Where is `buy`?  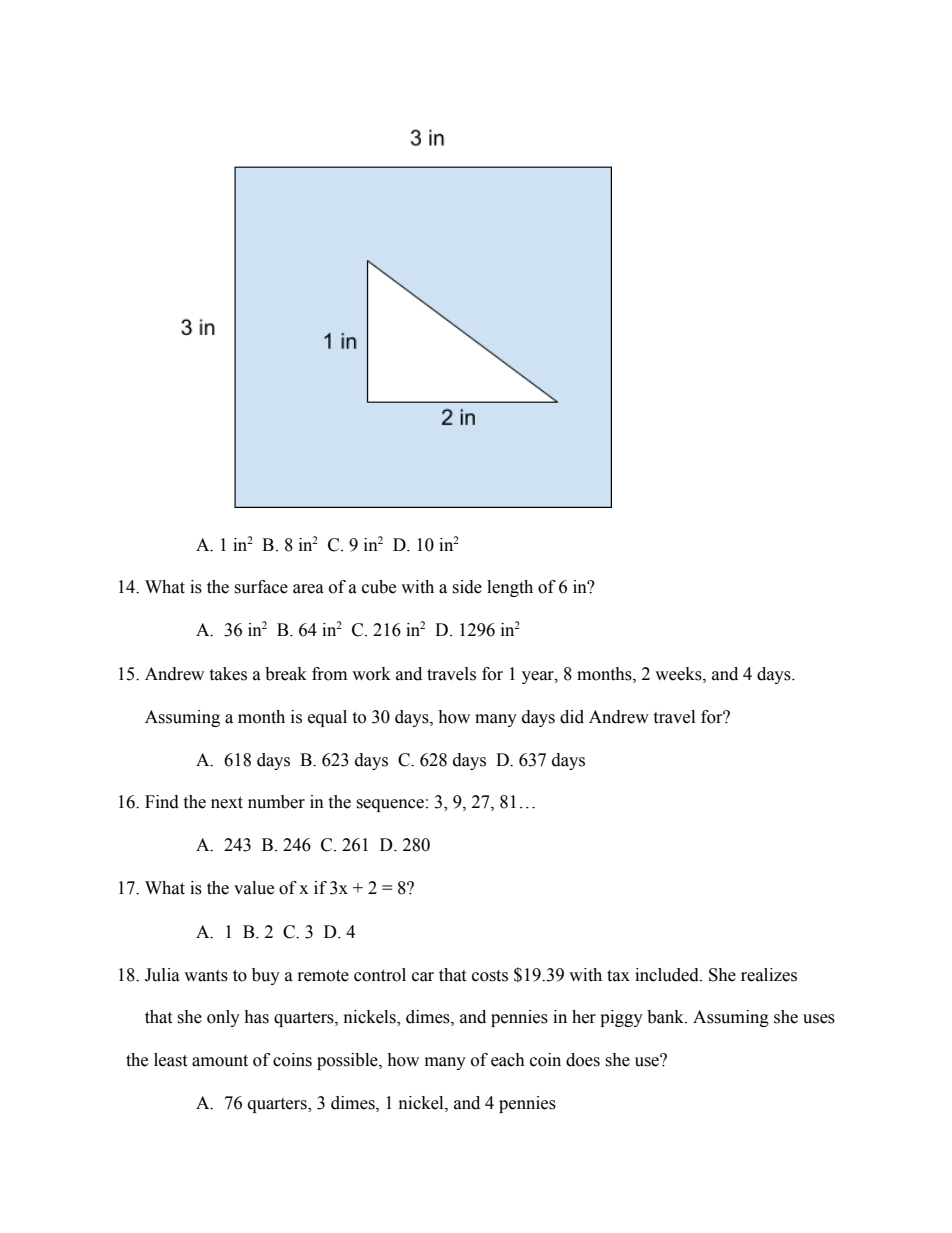
buy is located at coordinates (266, 976).
